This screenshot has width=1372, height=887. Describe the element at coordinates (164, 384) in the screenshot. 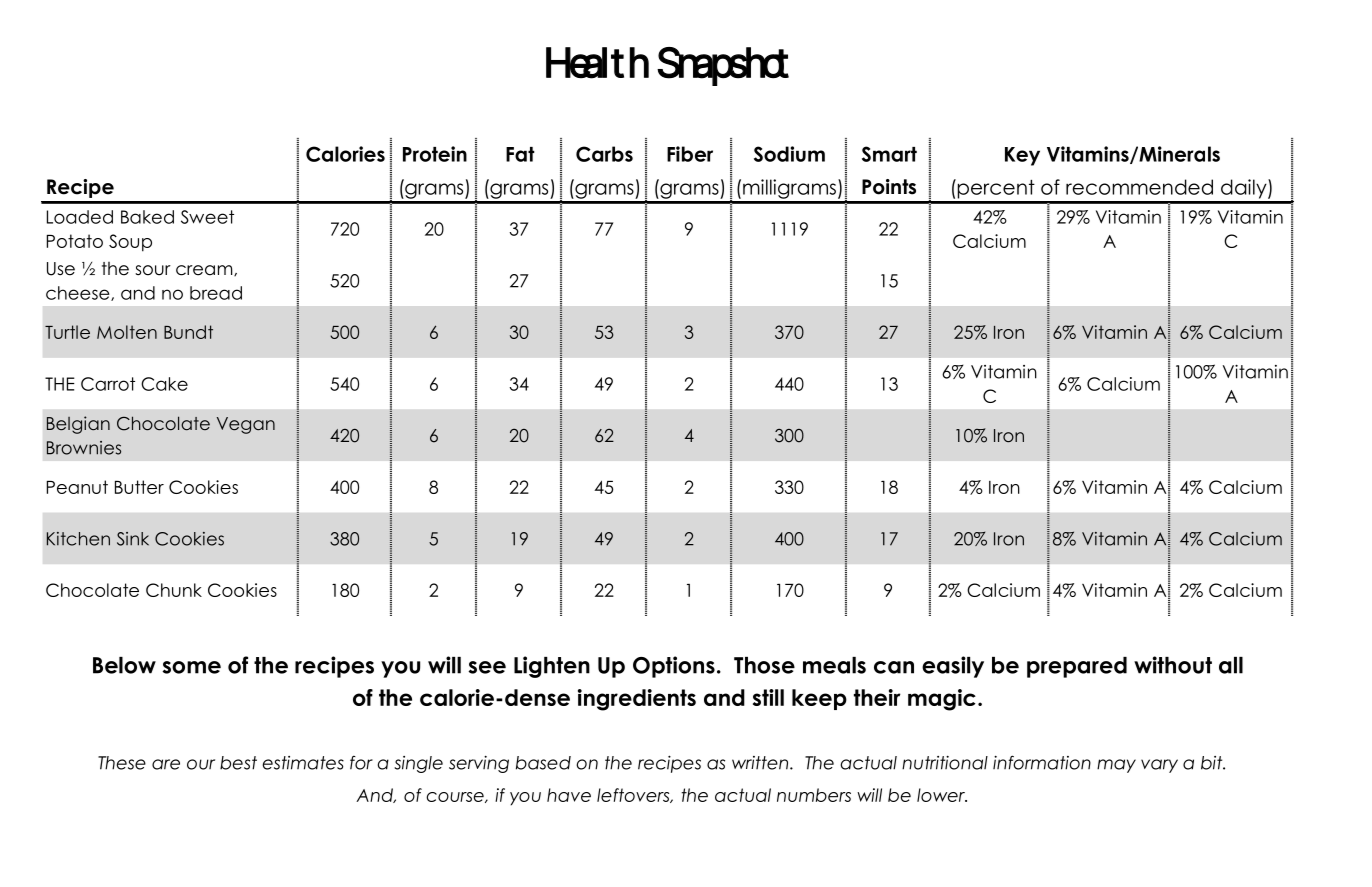

I see `Cake` at that location.
